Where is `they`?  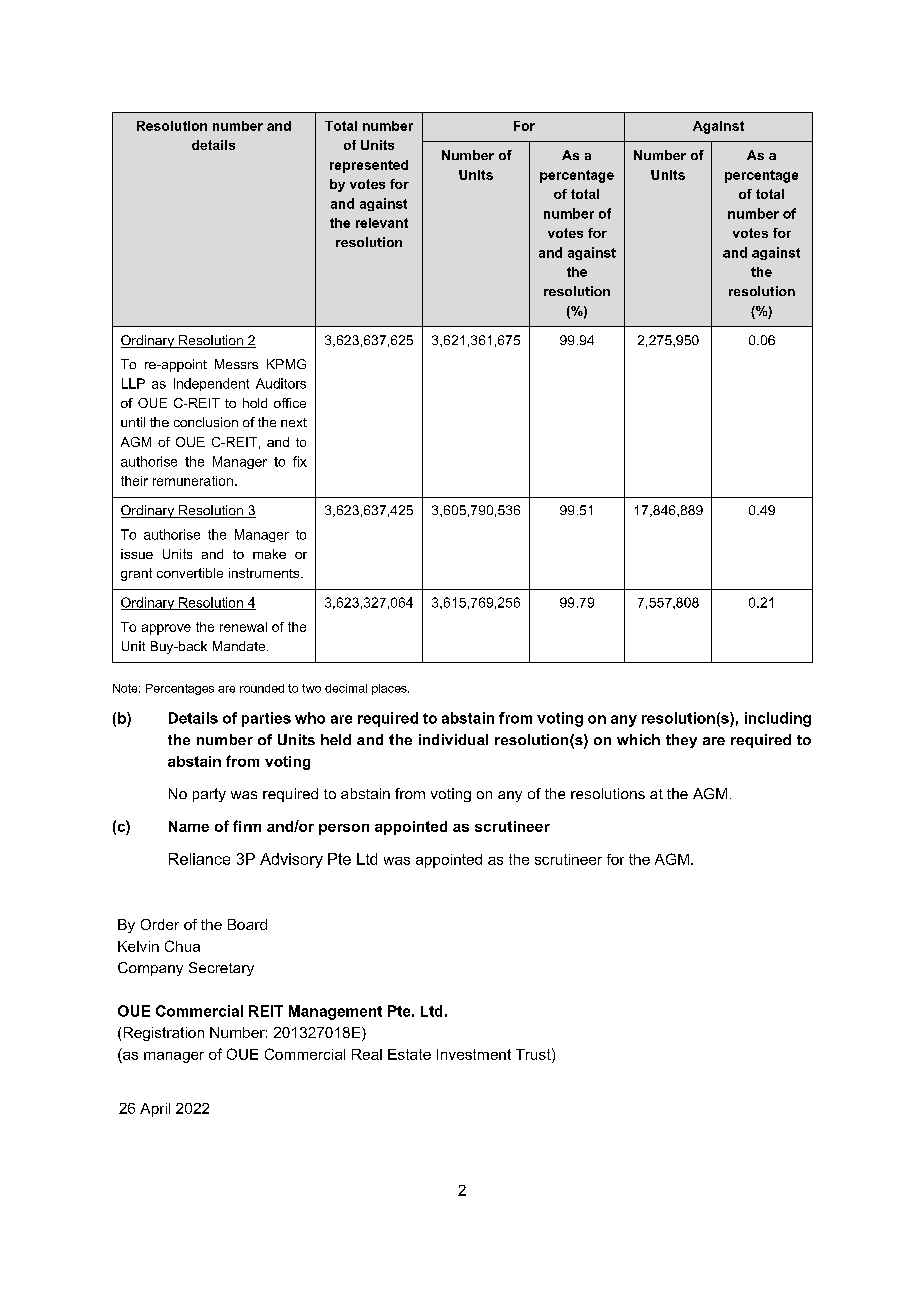
they is located at coordinates (681, 741).
